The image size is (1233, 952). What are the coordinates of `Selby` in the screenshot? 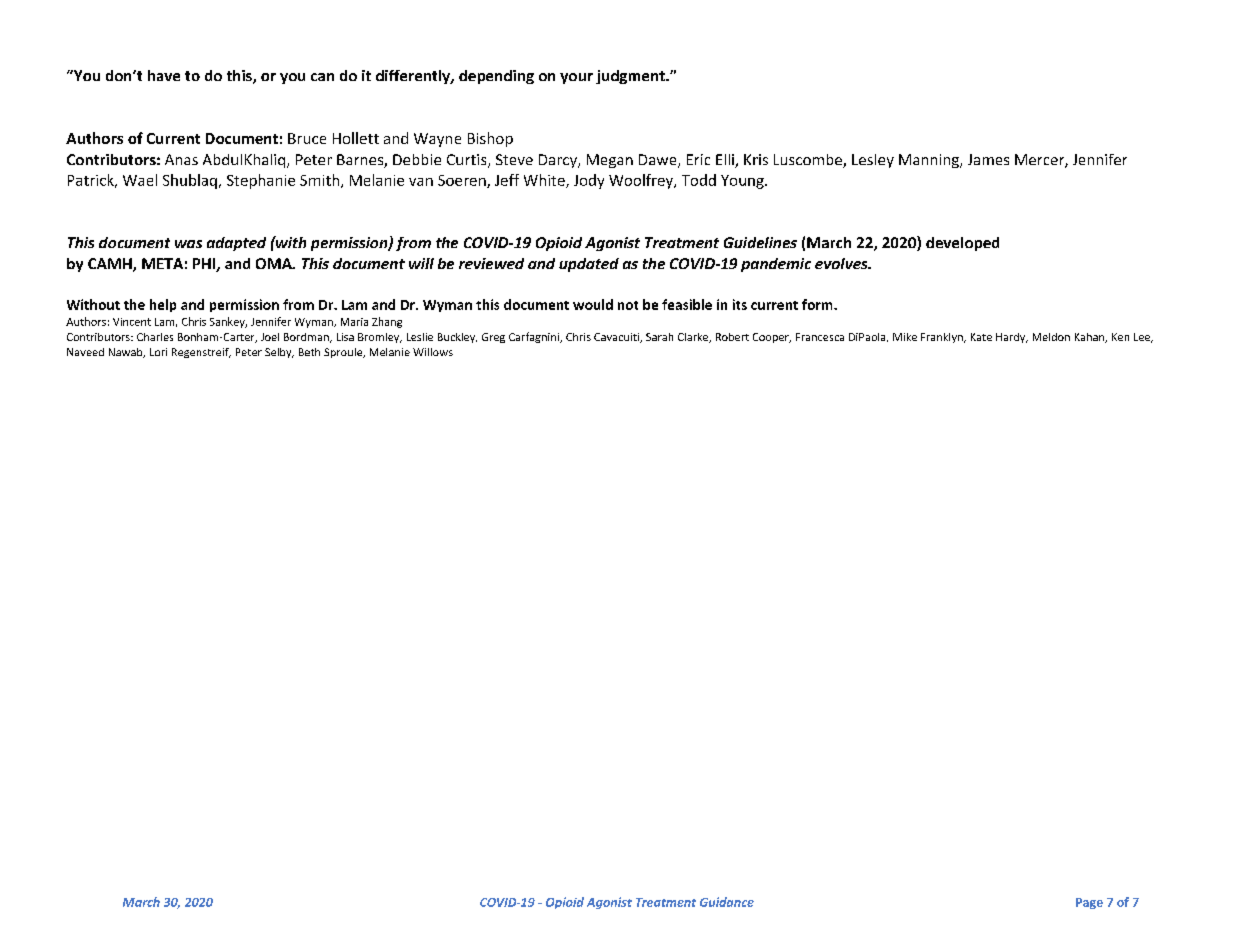 It's located at (279, 353).
